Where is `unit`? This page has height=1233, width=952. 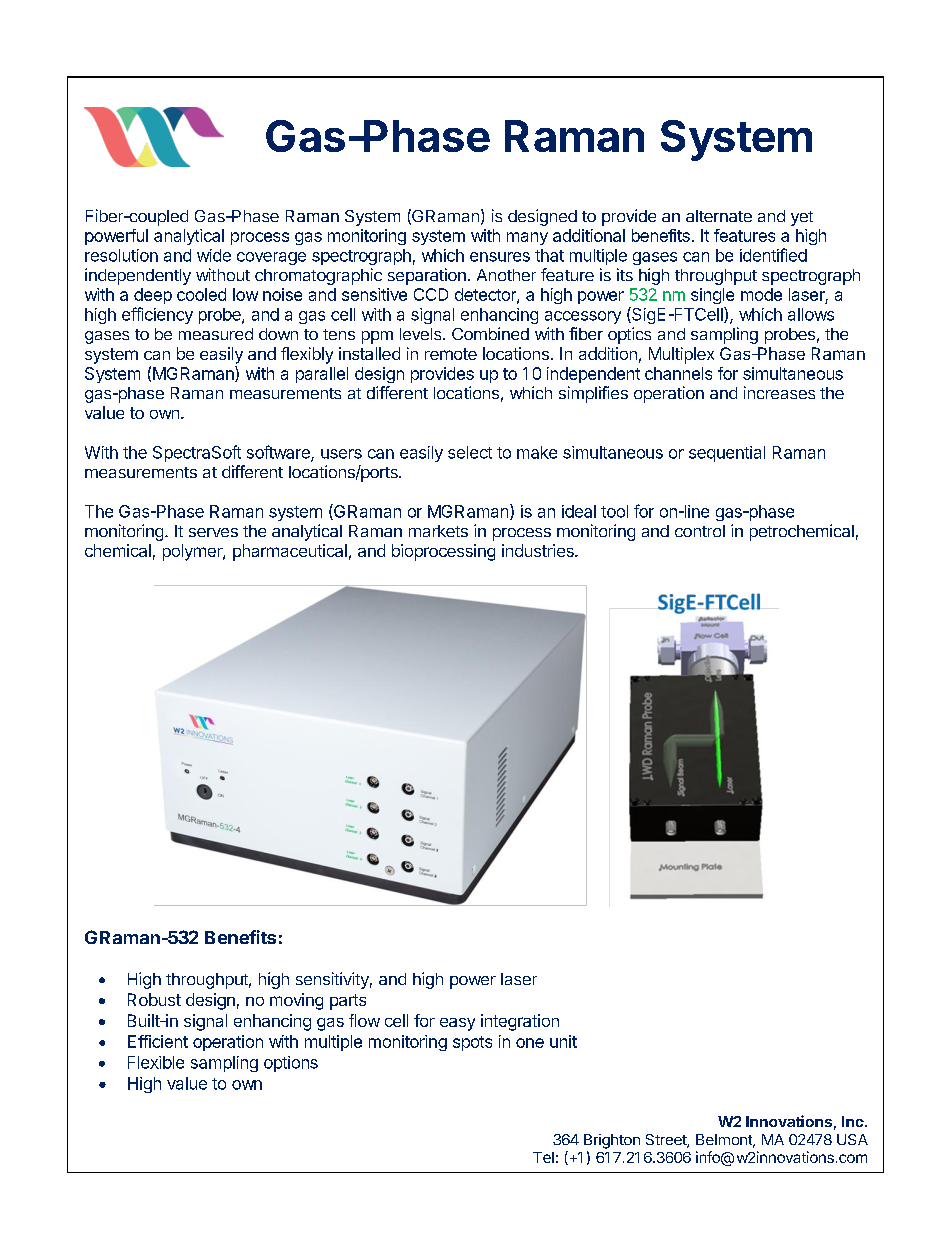 unit is located at coordinates (563, 1041).
